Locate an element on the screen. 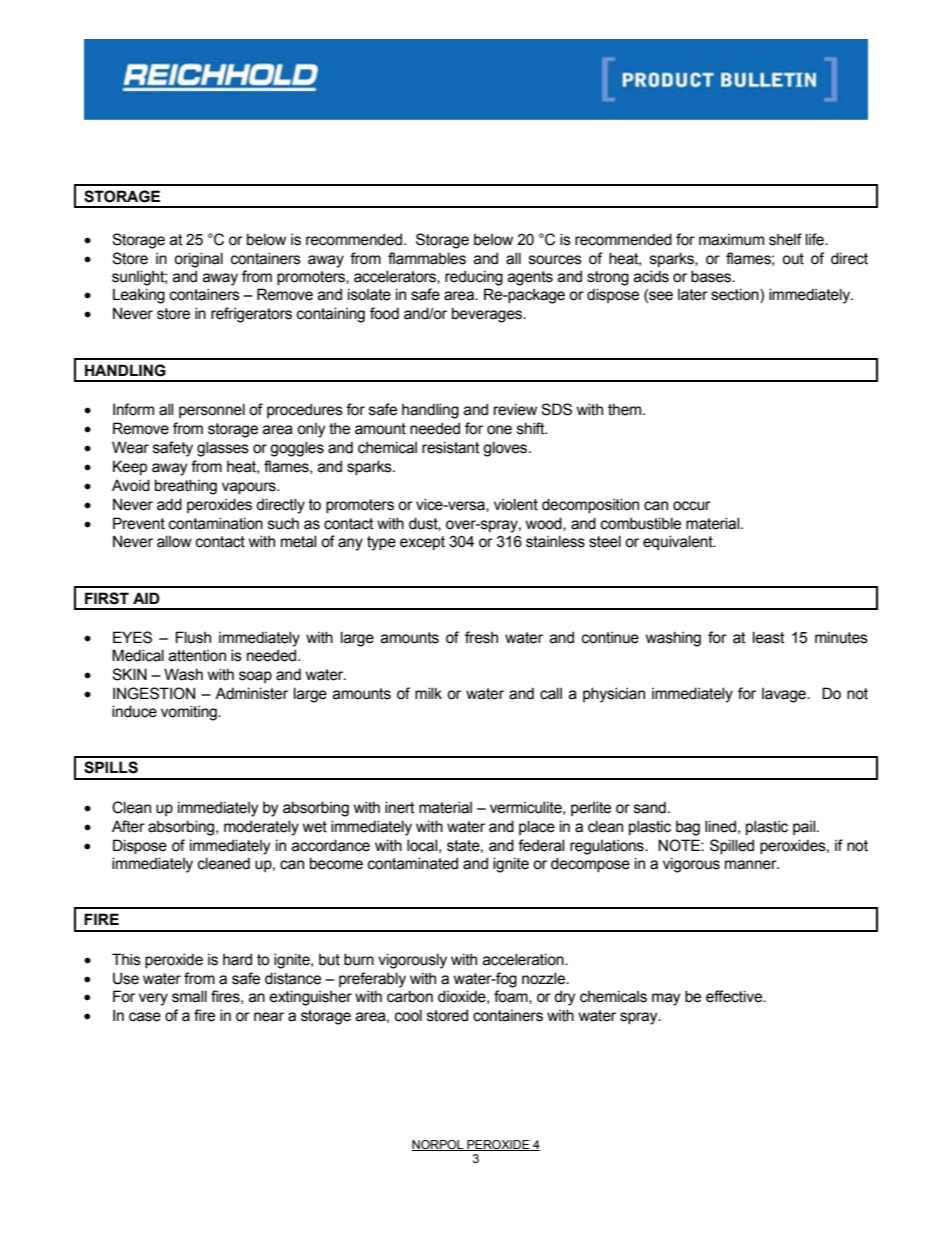  resistant is located at coordinates (451, 447).
